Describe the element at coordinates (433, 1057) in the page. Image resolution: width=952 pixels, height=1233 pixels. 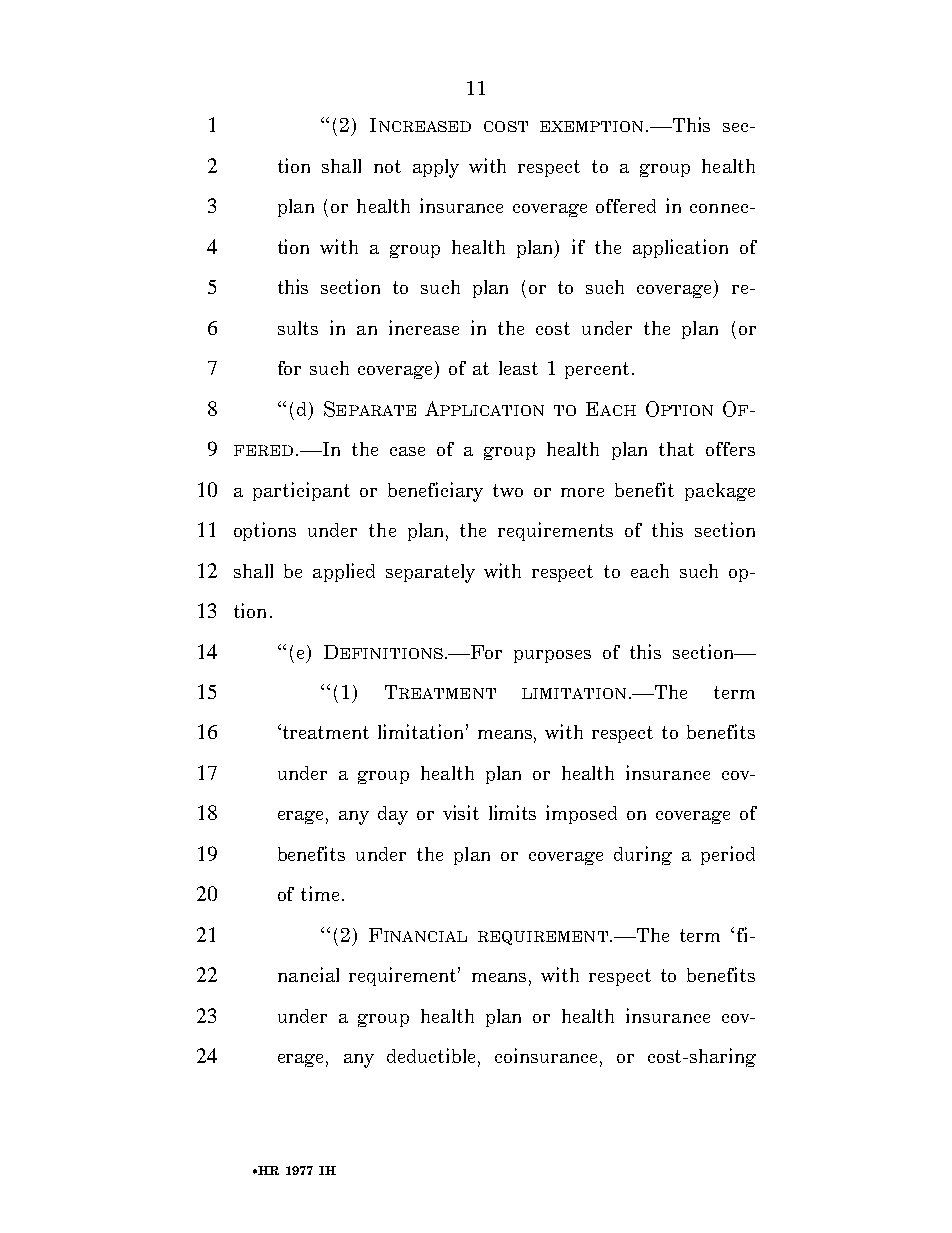
I see `deductible` at that location.
